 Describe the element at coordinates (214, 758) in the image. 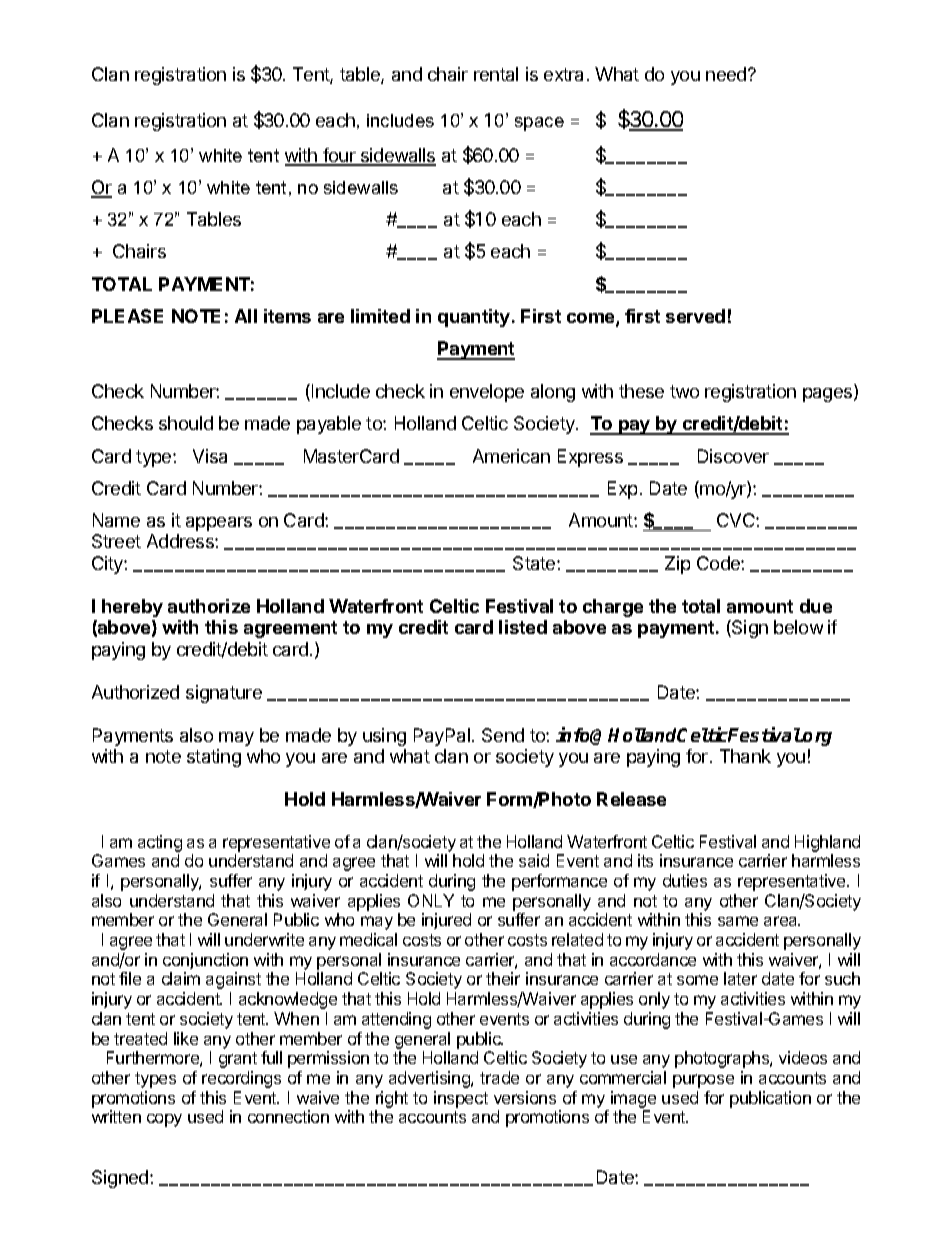

I see `stating` at that location.
